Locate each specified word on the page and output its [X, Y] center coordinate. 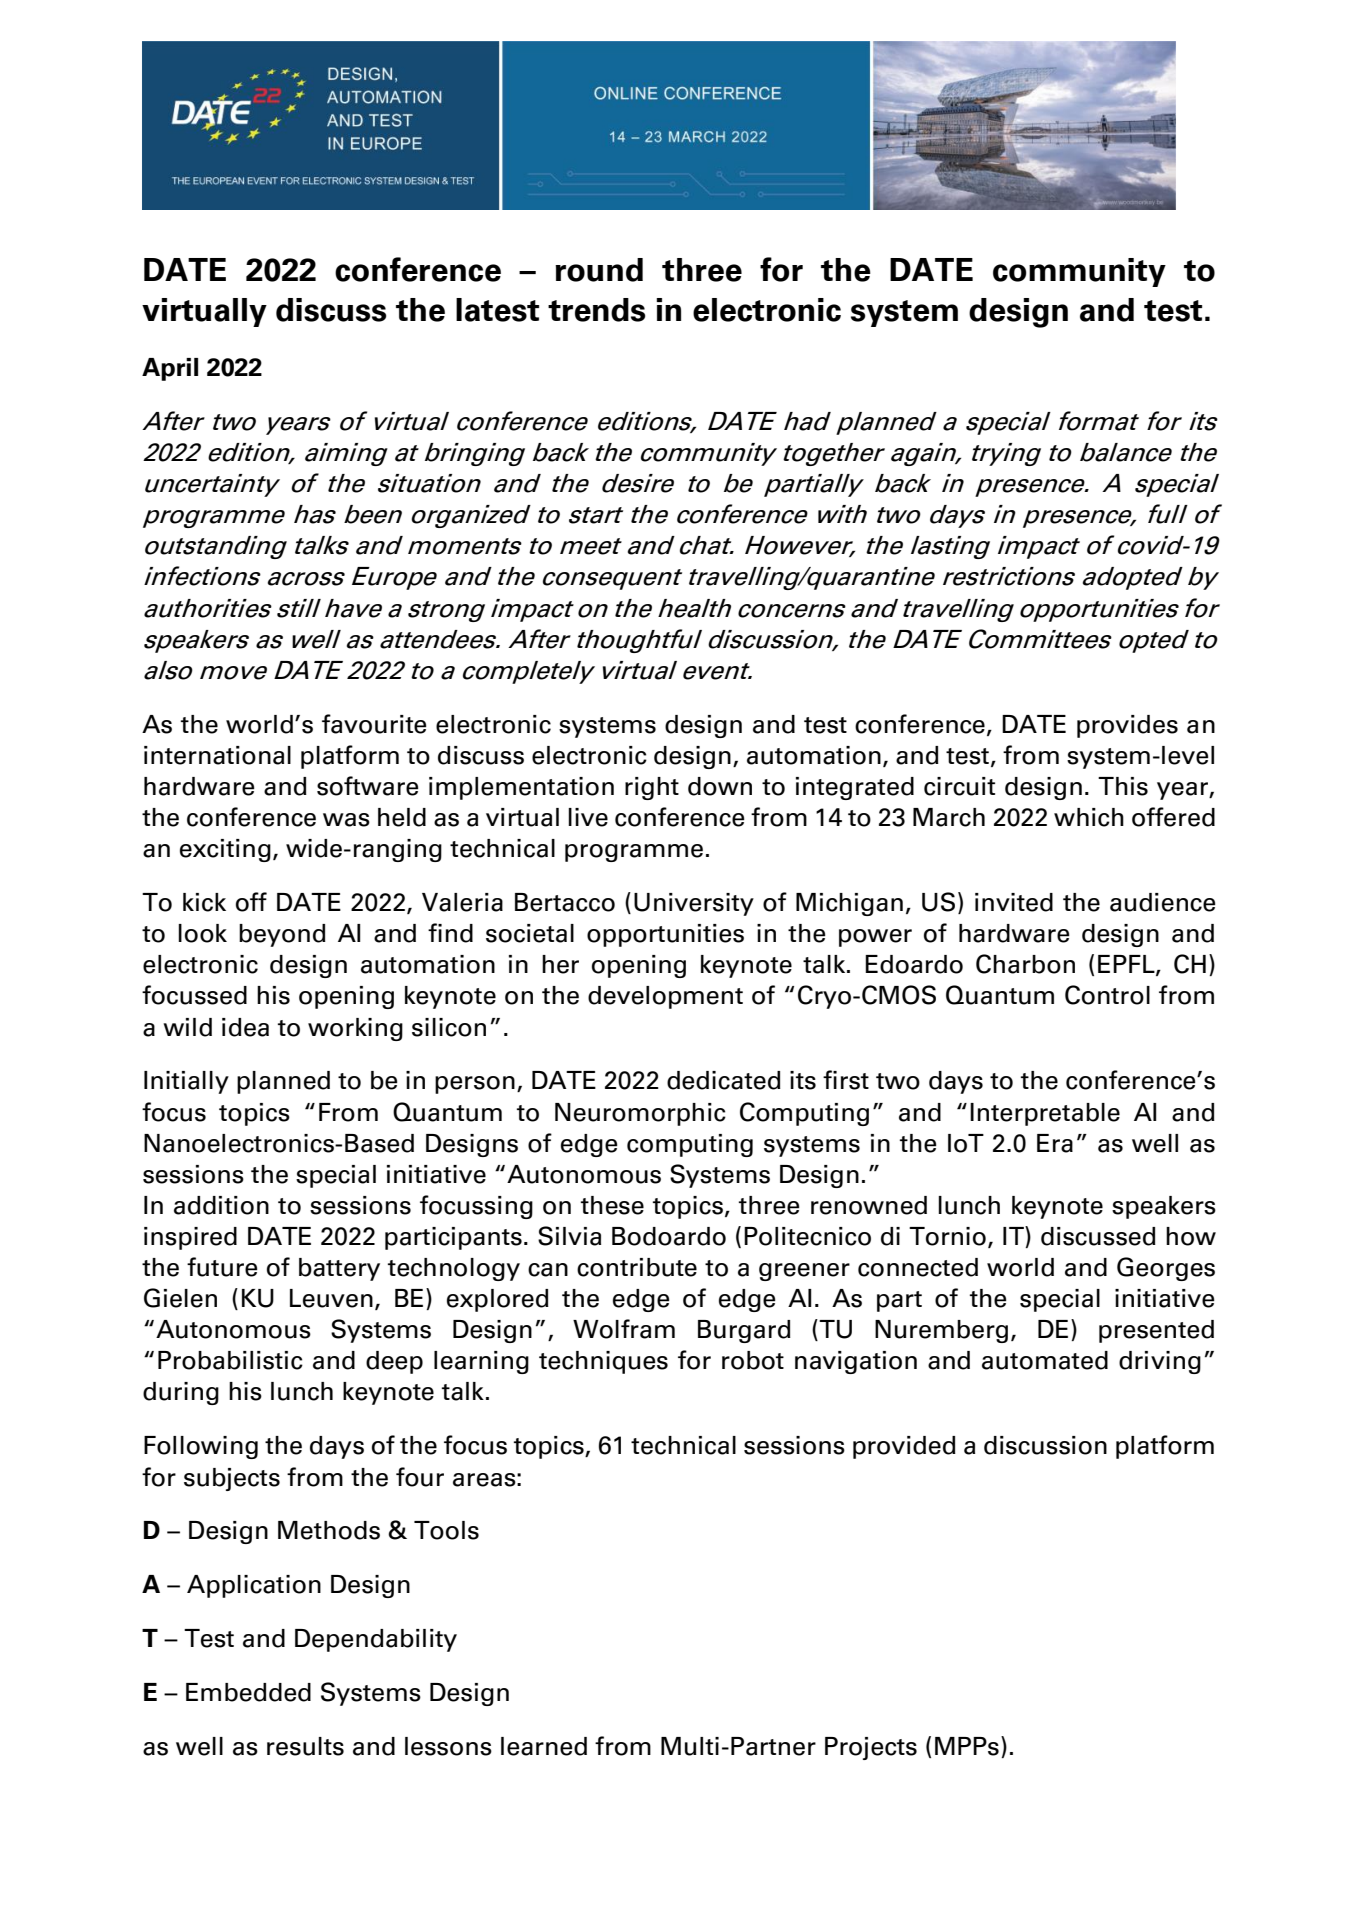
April [170, 369]
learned [544, 1746]
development [665, 997]
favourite [374, 724]
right [652, 788]
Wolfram [624, 1329]
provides [1127, 726]
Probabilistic [230, 1360]
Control [1107, 995]
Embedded [248, 1692]
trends [596, 310]
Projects [871, 1748]
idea [245, 1027]
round [599, 270]
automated [1045, 1360]
